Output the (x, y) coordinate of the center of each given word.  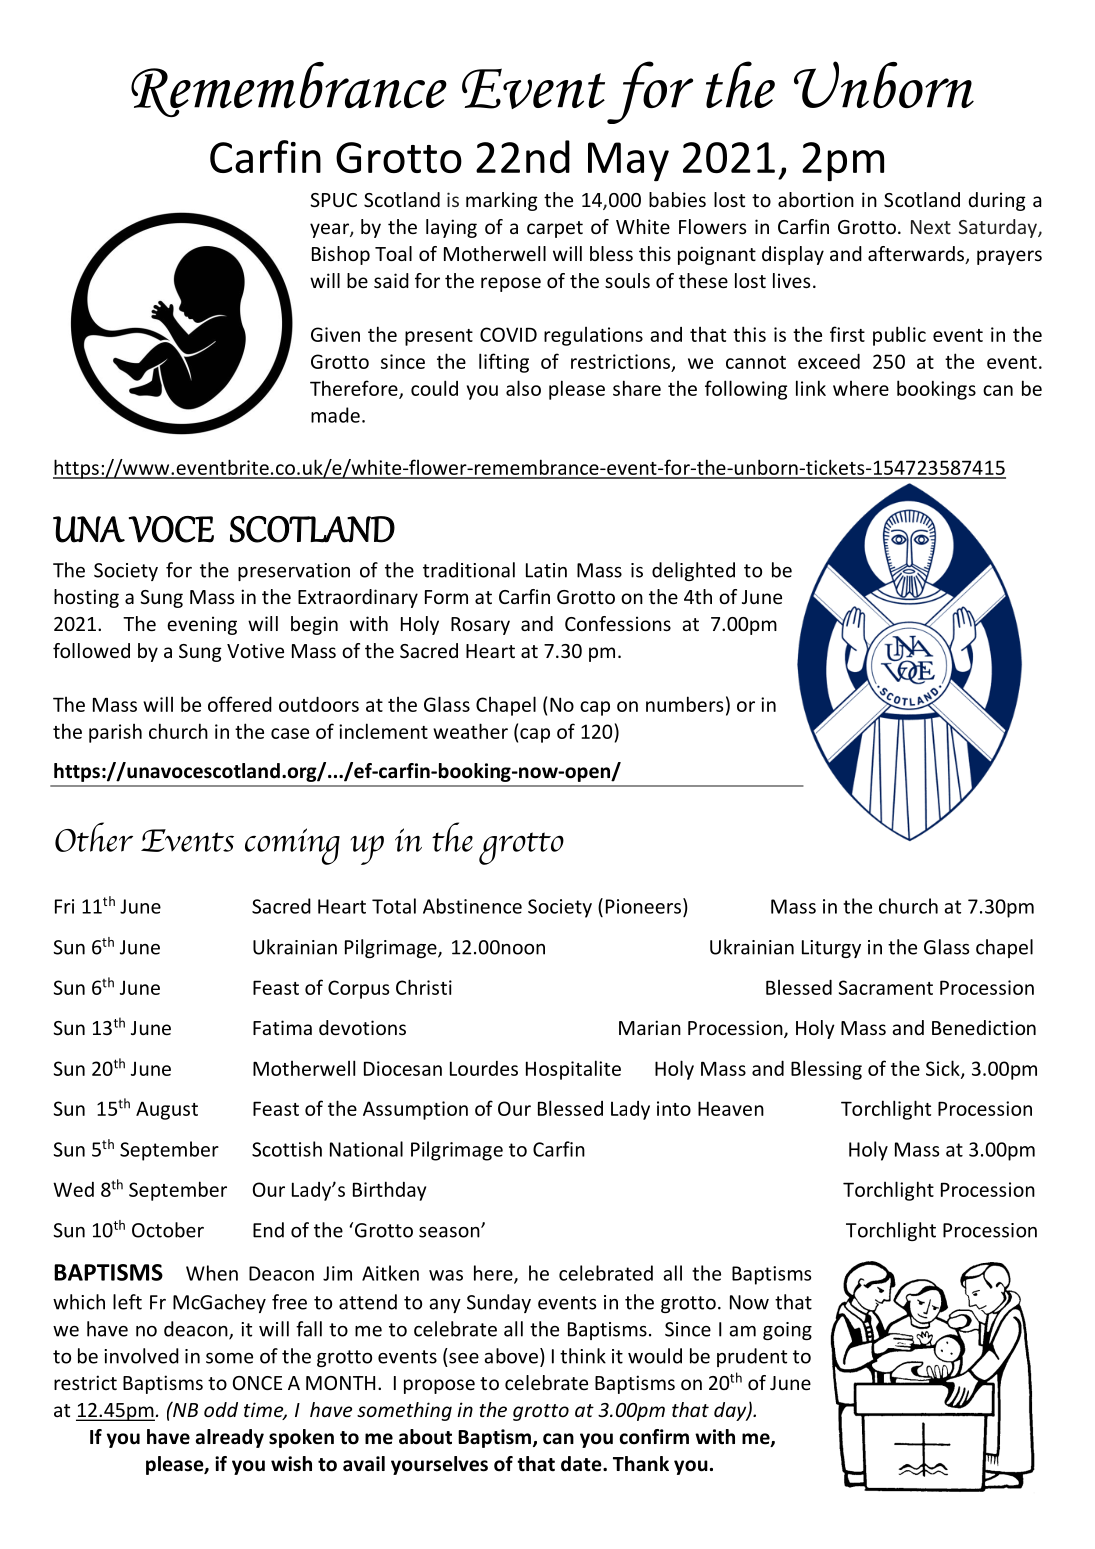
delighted (693, 571)
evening (202, 625)
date (582, 1464)
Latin (546, 570)
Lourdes (484, 1068)
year (330, 230)
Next (931, 227)
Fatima (282, 1027)
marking (502, 201)
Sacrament (886, 987)
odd (221, 1409)
